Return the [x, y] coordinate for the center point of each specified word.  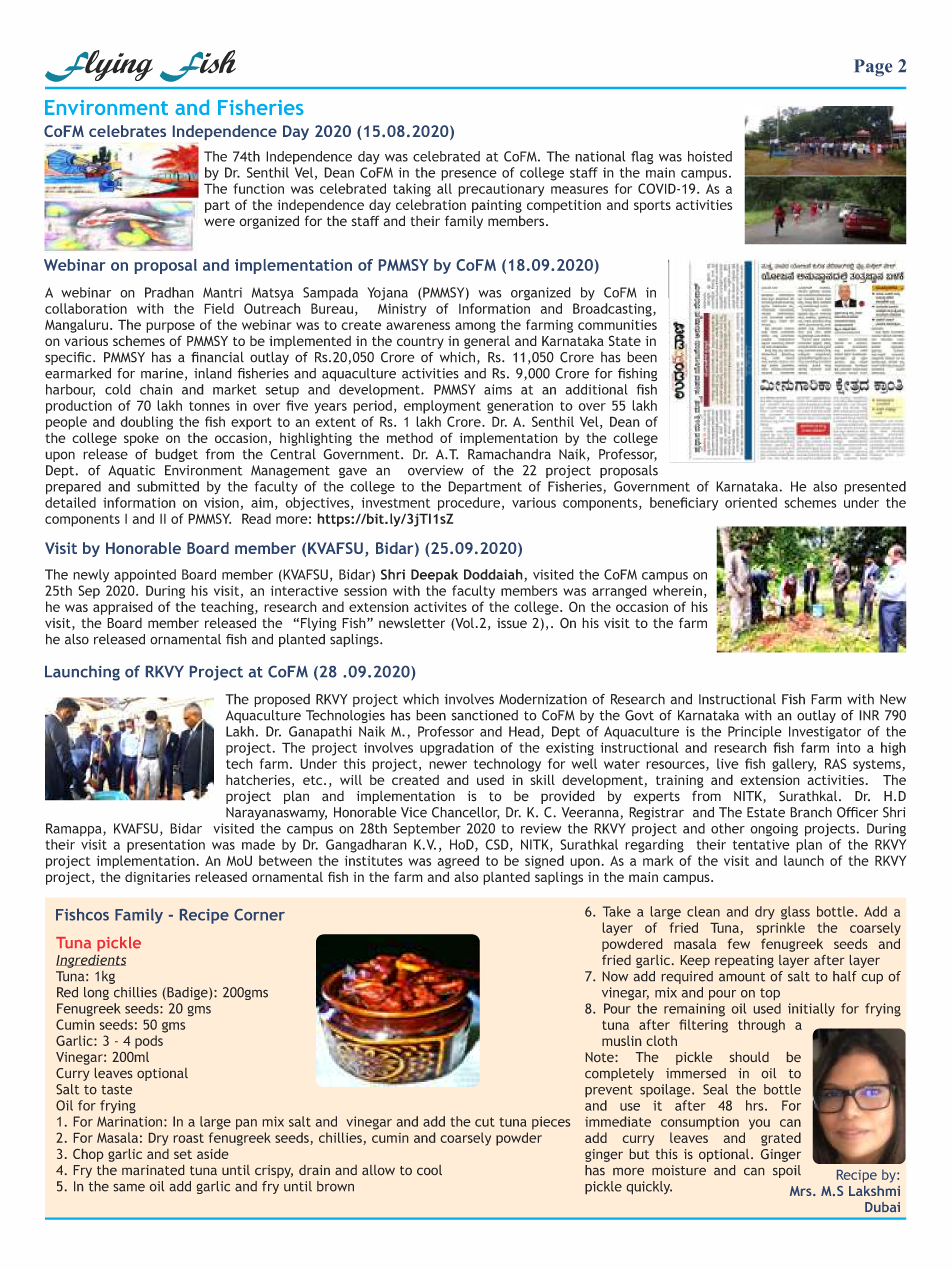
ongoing [774, 830]
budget [176, 455]
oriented [751, 502]
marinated [153, 1170]
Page [873, 67]
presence [469, 175]
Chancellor [466, 813]
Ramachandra [509, 454]
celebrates [127, 131]
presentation [166, 846]
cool [429, 1170]
